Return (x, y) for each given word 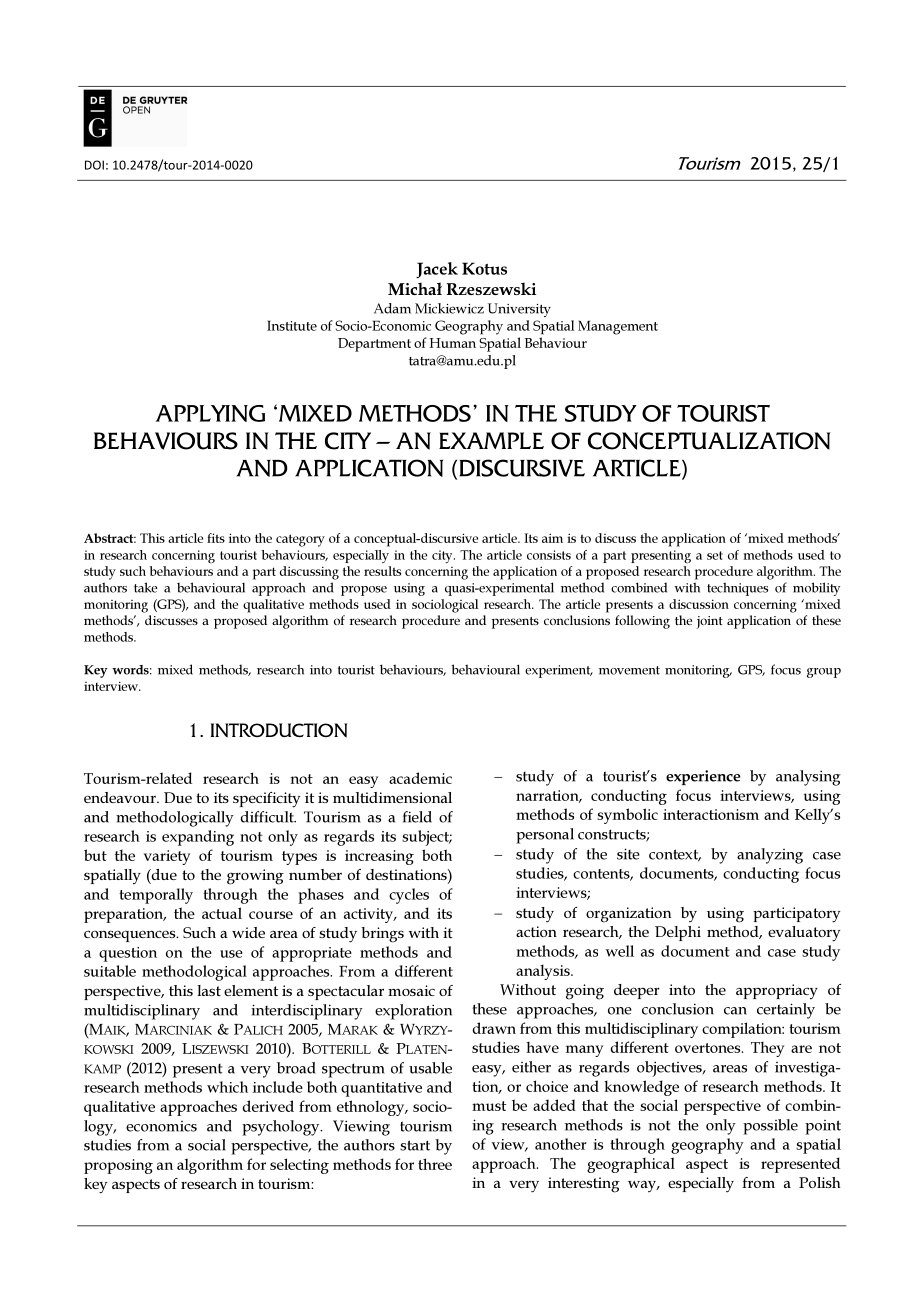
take (145, 587)
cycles (409, 896)
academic (420, 778)
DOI (94, 165)
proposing (118, 1166)
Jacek (437, 270)
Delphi (678, 933)
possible (770, 1127)
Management (618, 327)
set (715, 555)
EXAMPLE (491, 440)
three (435, 1164)
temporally (156, 896)
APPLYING (210, 413)
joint (710, 622)
